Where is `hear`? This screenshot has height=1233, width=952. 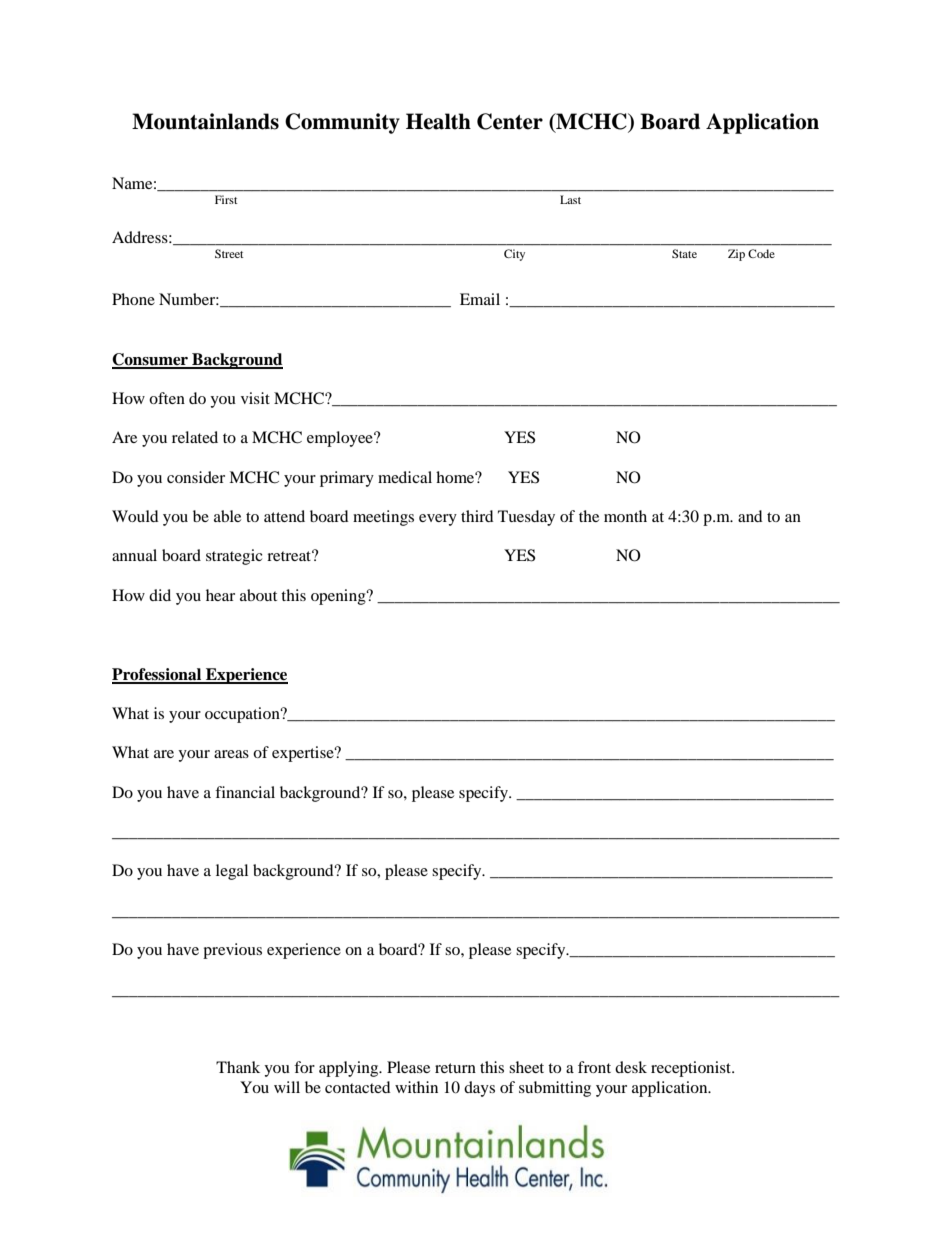
hear is located at coordinates (220, 595).
